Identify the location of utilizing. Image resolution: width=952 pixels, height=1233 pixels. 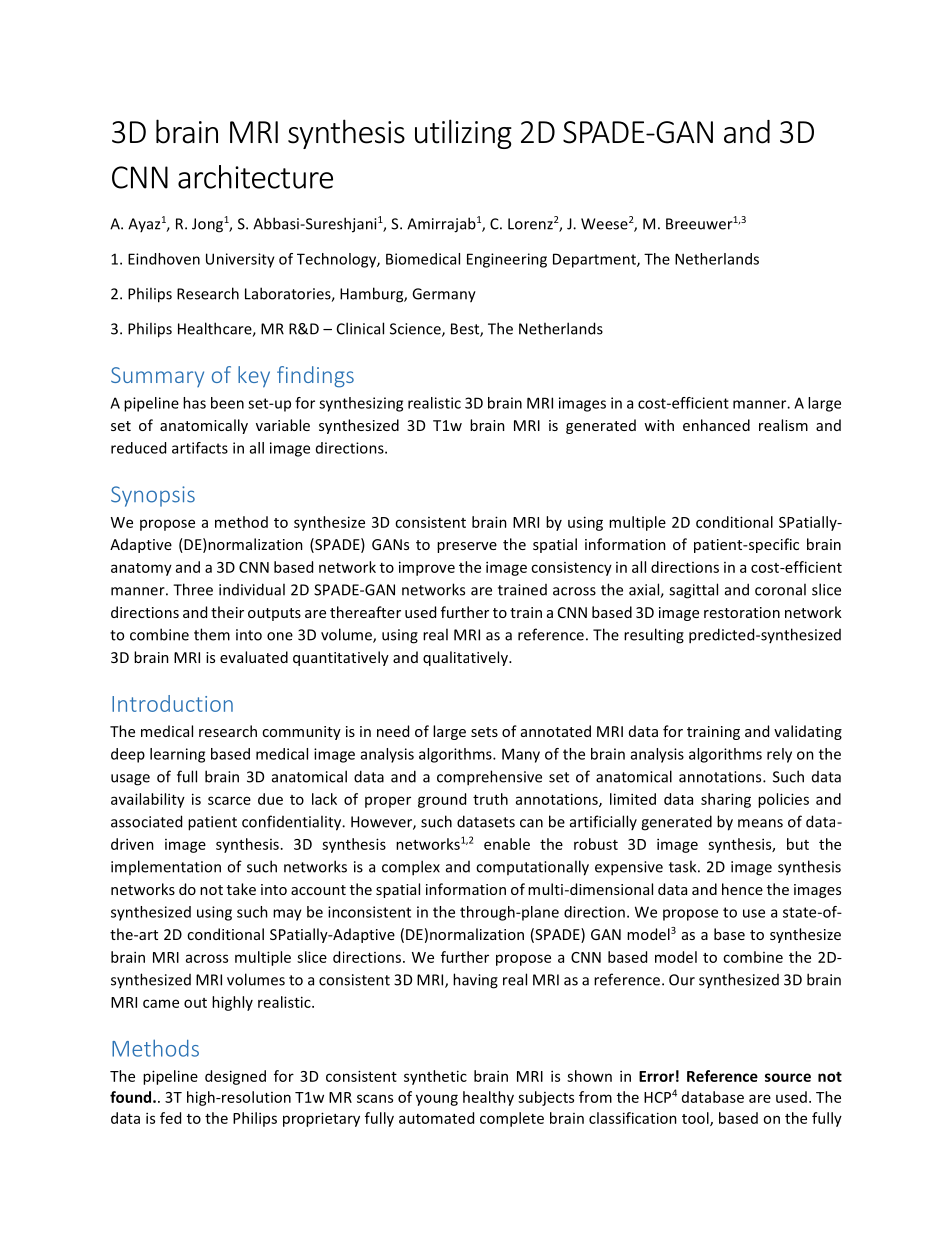
(463, 134).
